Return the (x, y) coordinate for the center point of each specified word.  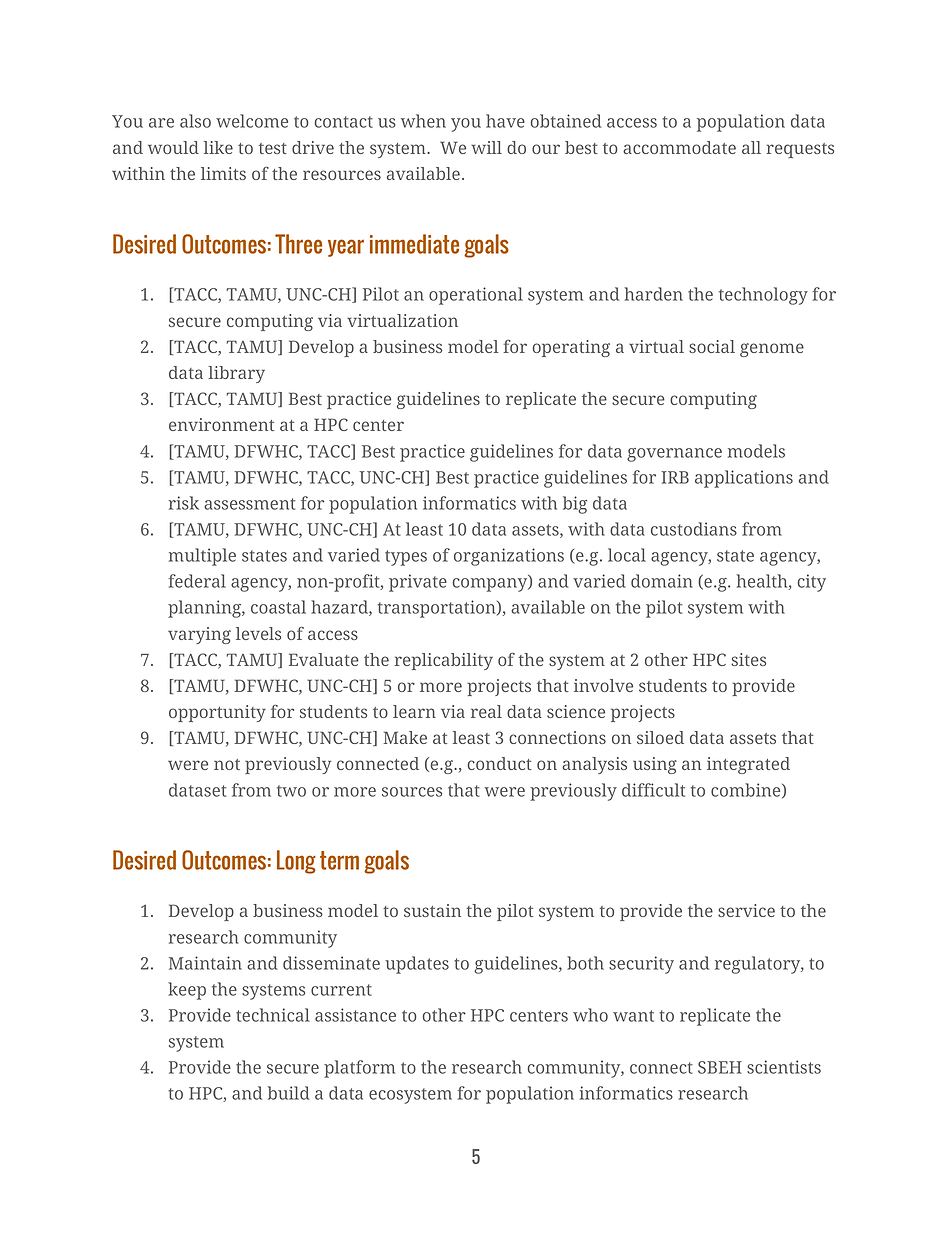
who (590, 1015)
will (486, 147)
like (218, 147)
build (288, 1093)
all (751, 147)
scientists (784, 1067)
